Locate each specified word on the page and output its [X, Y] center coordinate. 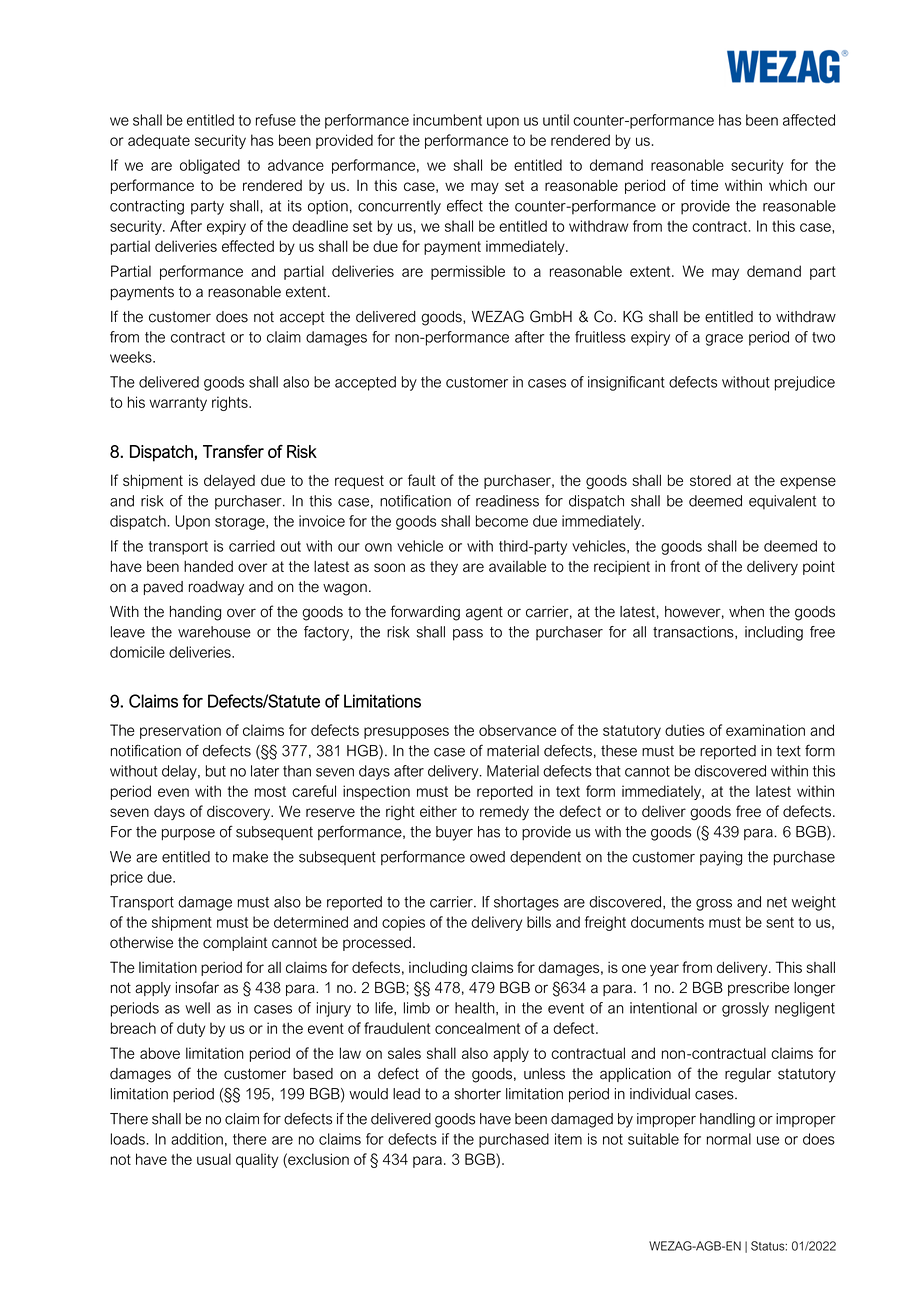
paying [721, 858]
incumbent [447, 120]
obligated [210, 166]
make [250, 857]
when [746, 612]
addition [197, 1139]
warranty [178, 404]
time [704, 185]
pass [468, 635]
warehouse [214, 632]
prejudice [805, 383]
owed [487, 857]
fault [422, 480]
